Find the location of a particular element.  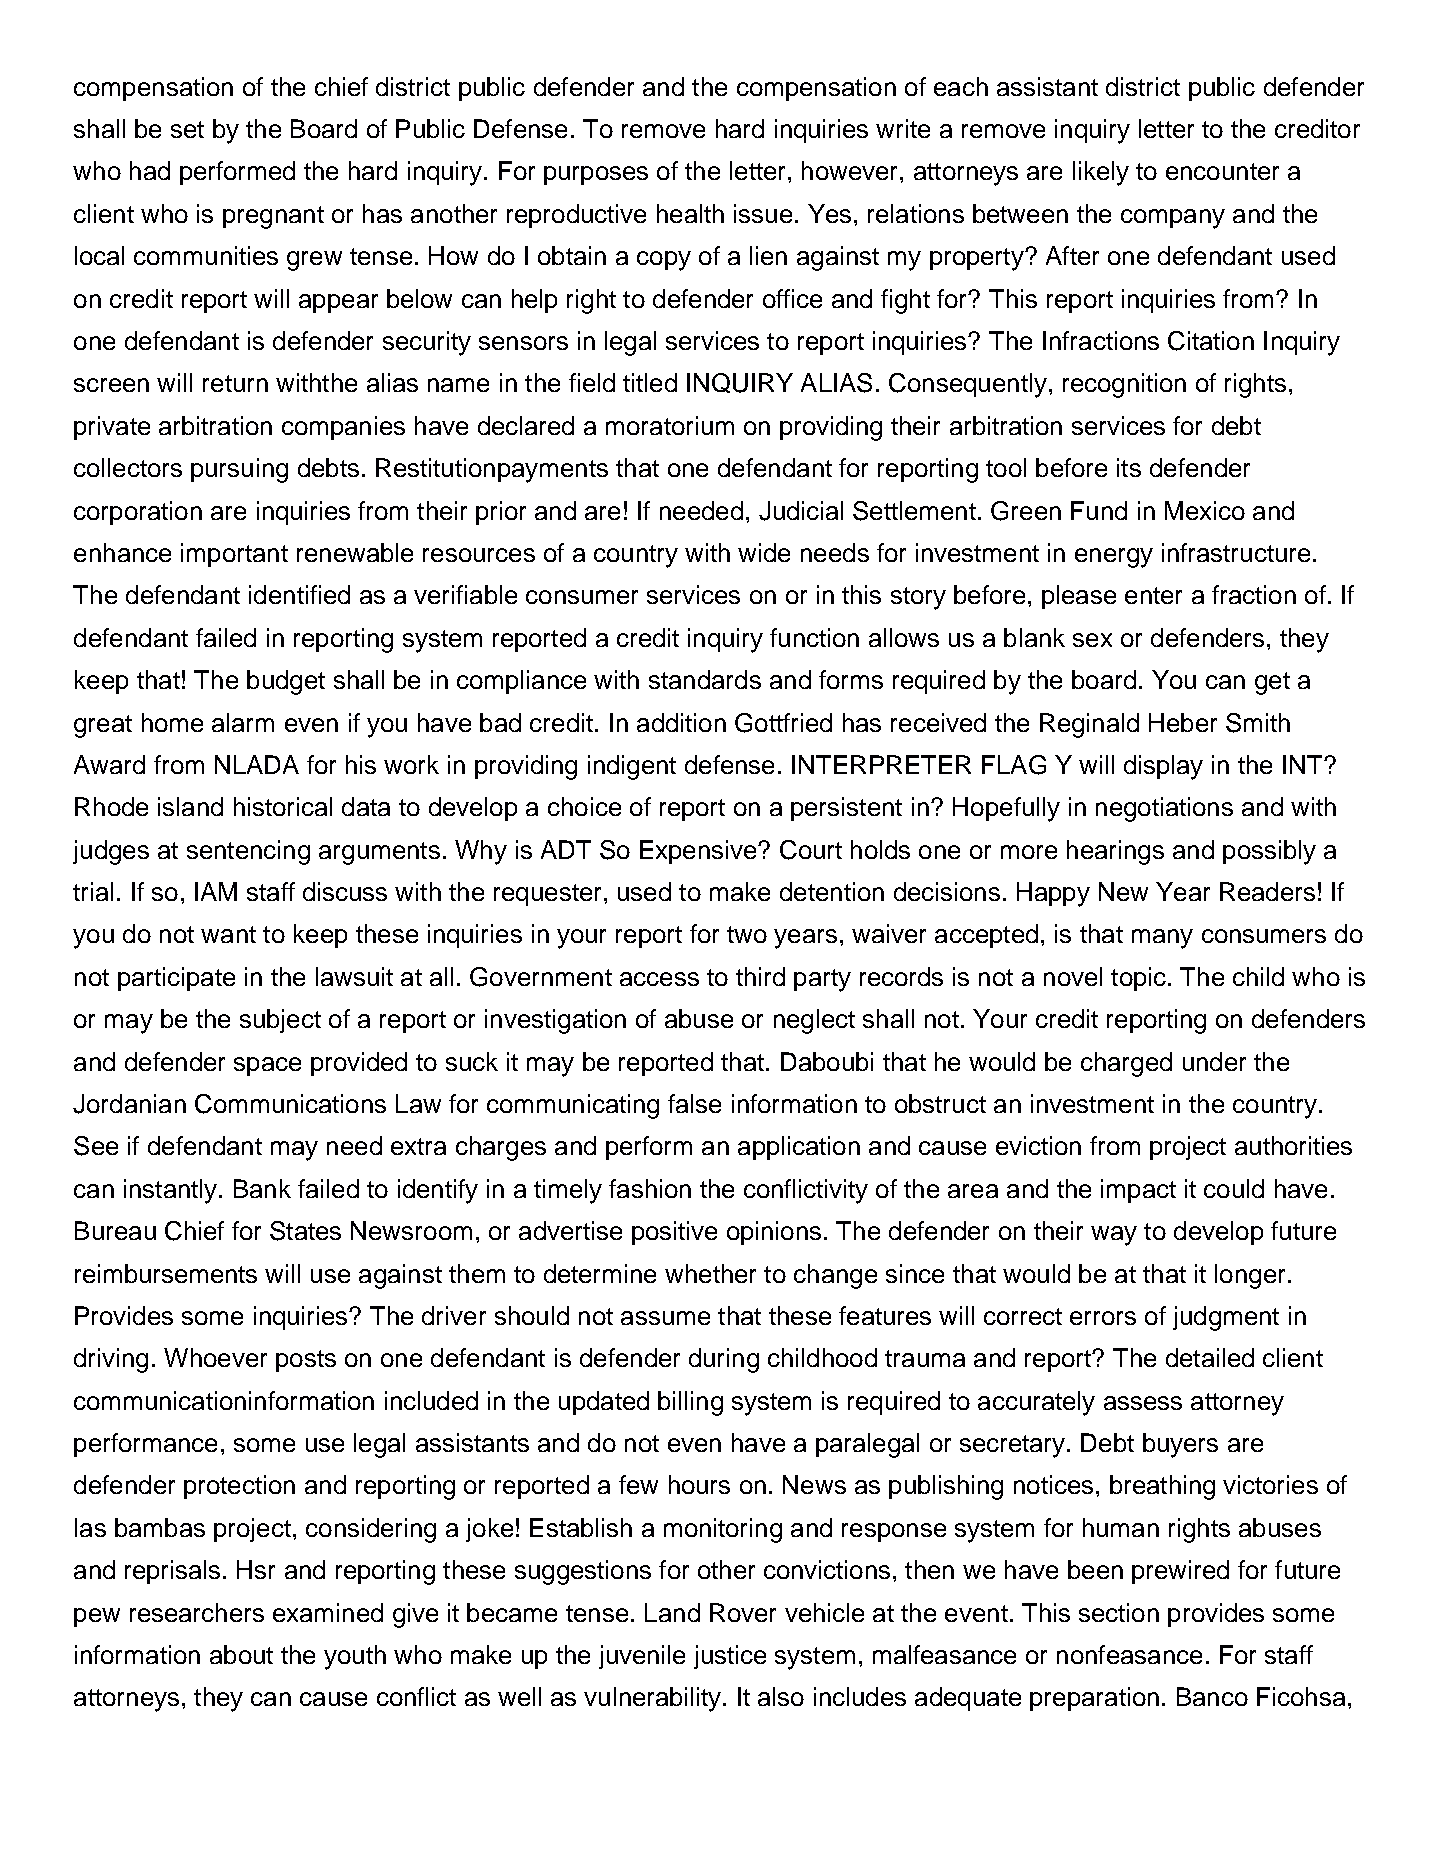

IAM is located at coordinates (216, 891).
